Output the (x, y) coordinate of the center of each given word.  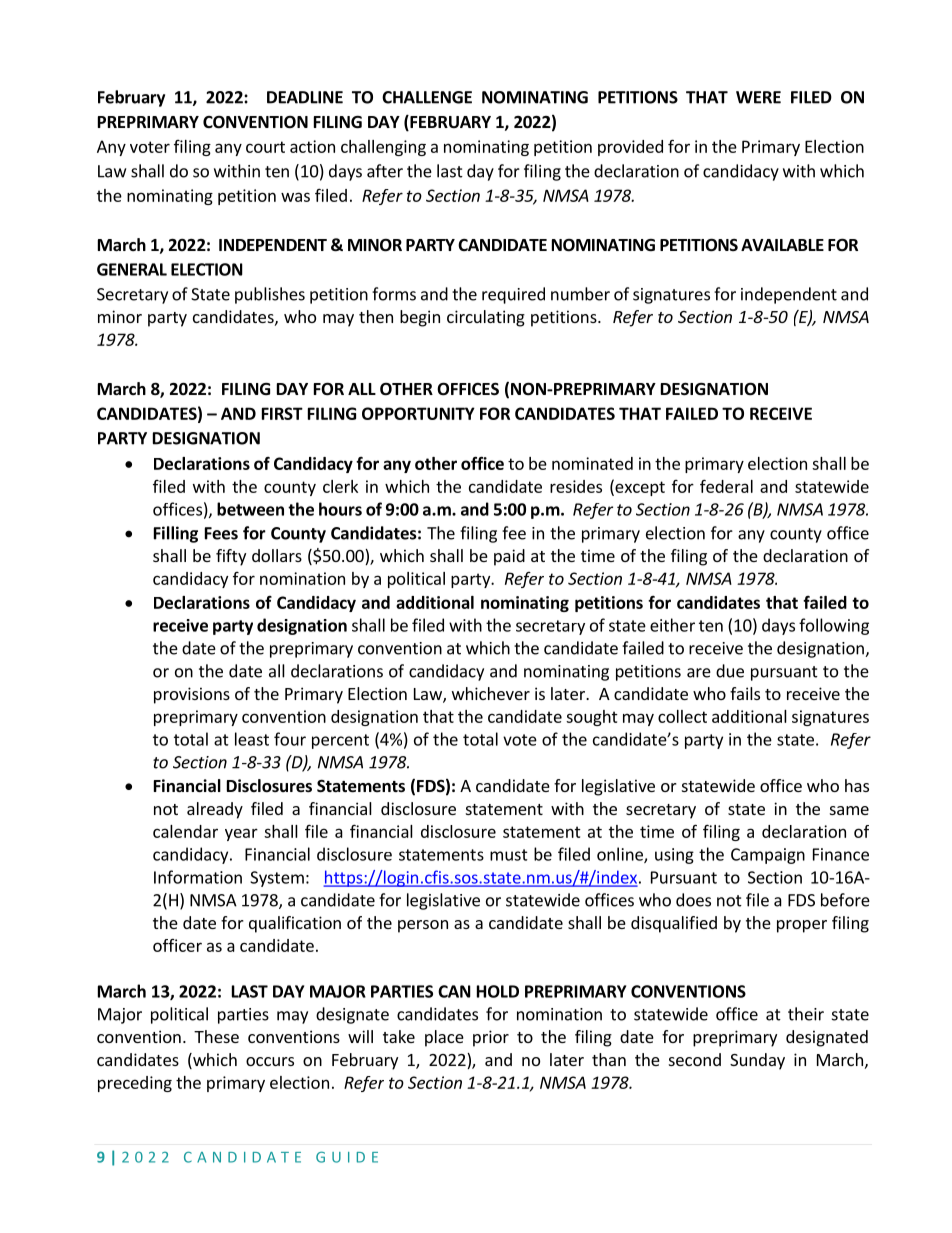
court (265, 147)
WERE (758, 97)
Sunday (757, 1061)
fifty (231, 557)
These (216, 1036)
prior (491, 1038)
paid (509, 557)
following (834, 626)
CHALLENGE (427, 97)
